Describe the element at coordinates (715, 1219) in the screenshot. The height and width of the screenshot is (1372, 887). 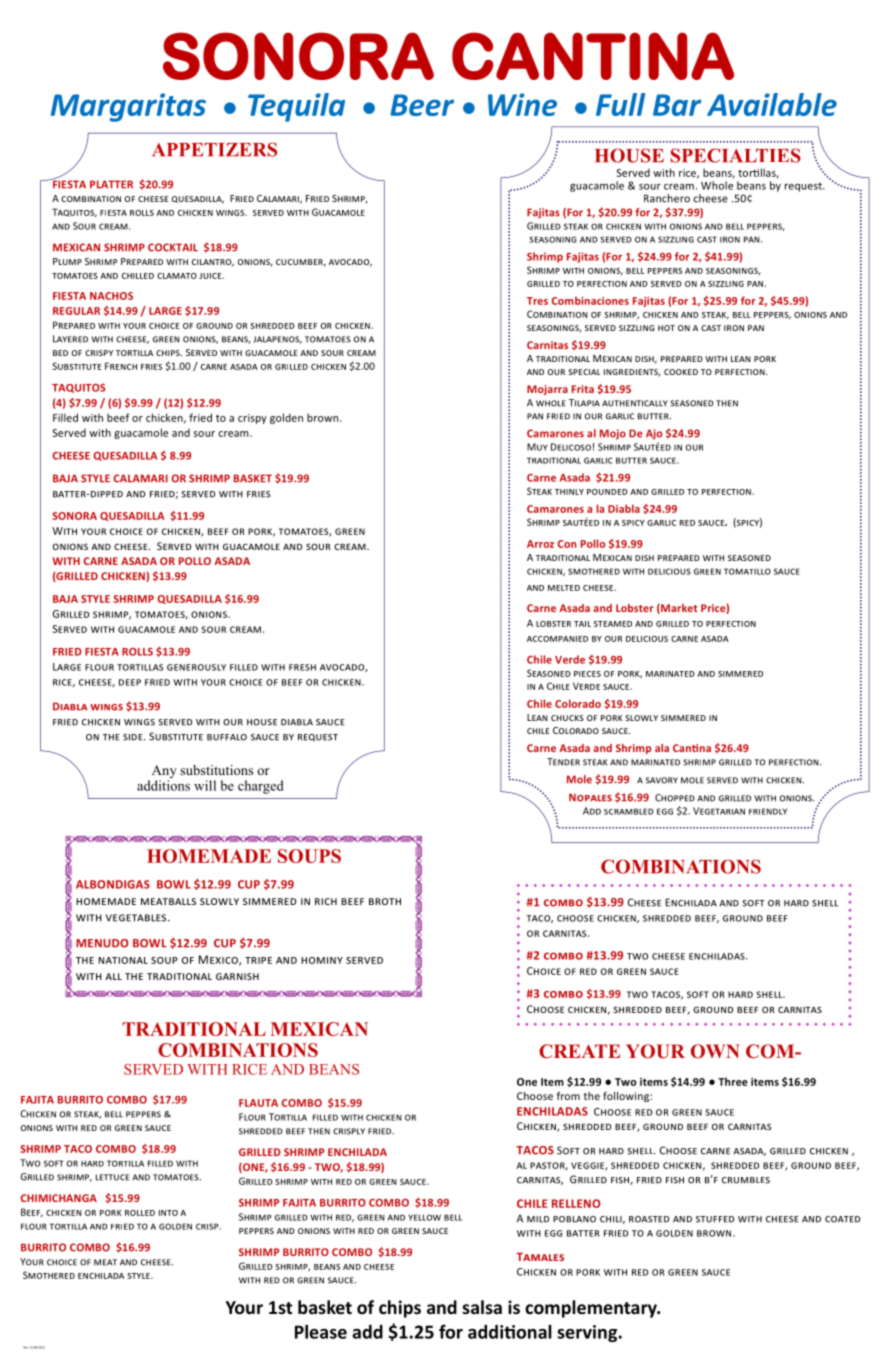
I see `stuffed` at that location.
